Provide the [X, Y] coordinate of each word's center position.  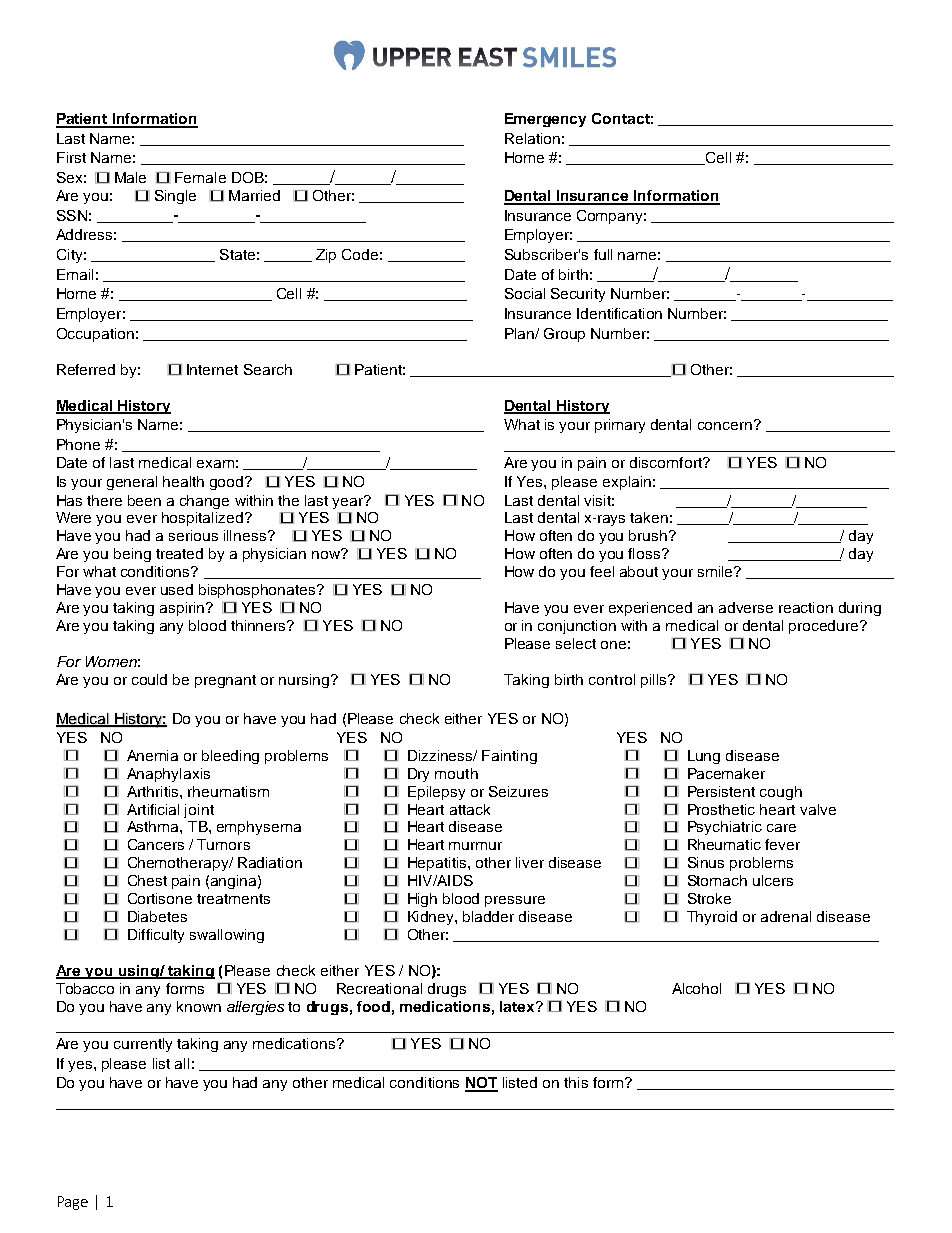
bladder [488, 916]
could [149, 679]
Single [175, 197]
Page [73, 1203]
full [603, 254]
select [576, 643]
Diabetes [157, 916]
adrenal [786, 916]
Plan [520, 333]
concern [725, 426]
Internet [212, 369]
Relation [532, 138]
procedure [825, 627]
